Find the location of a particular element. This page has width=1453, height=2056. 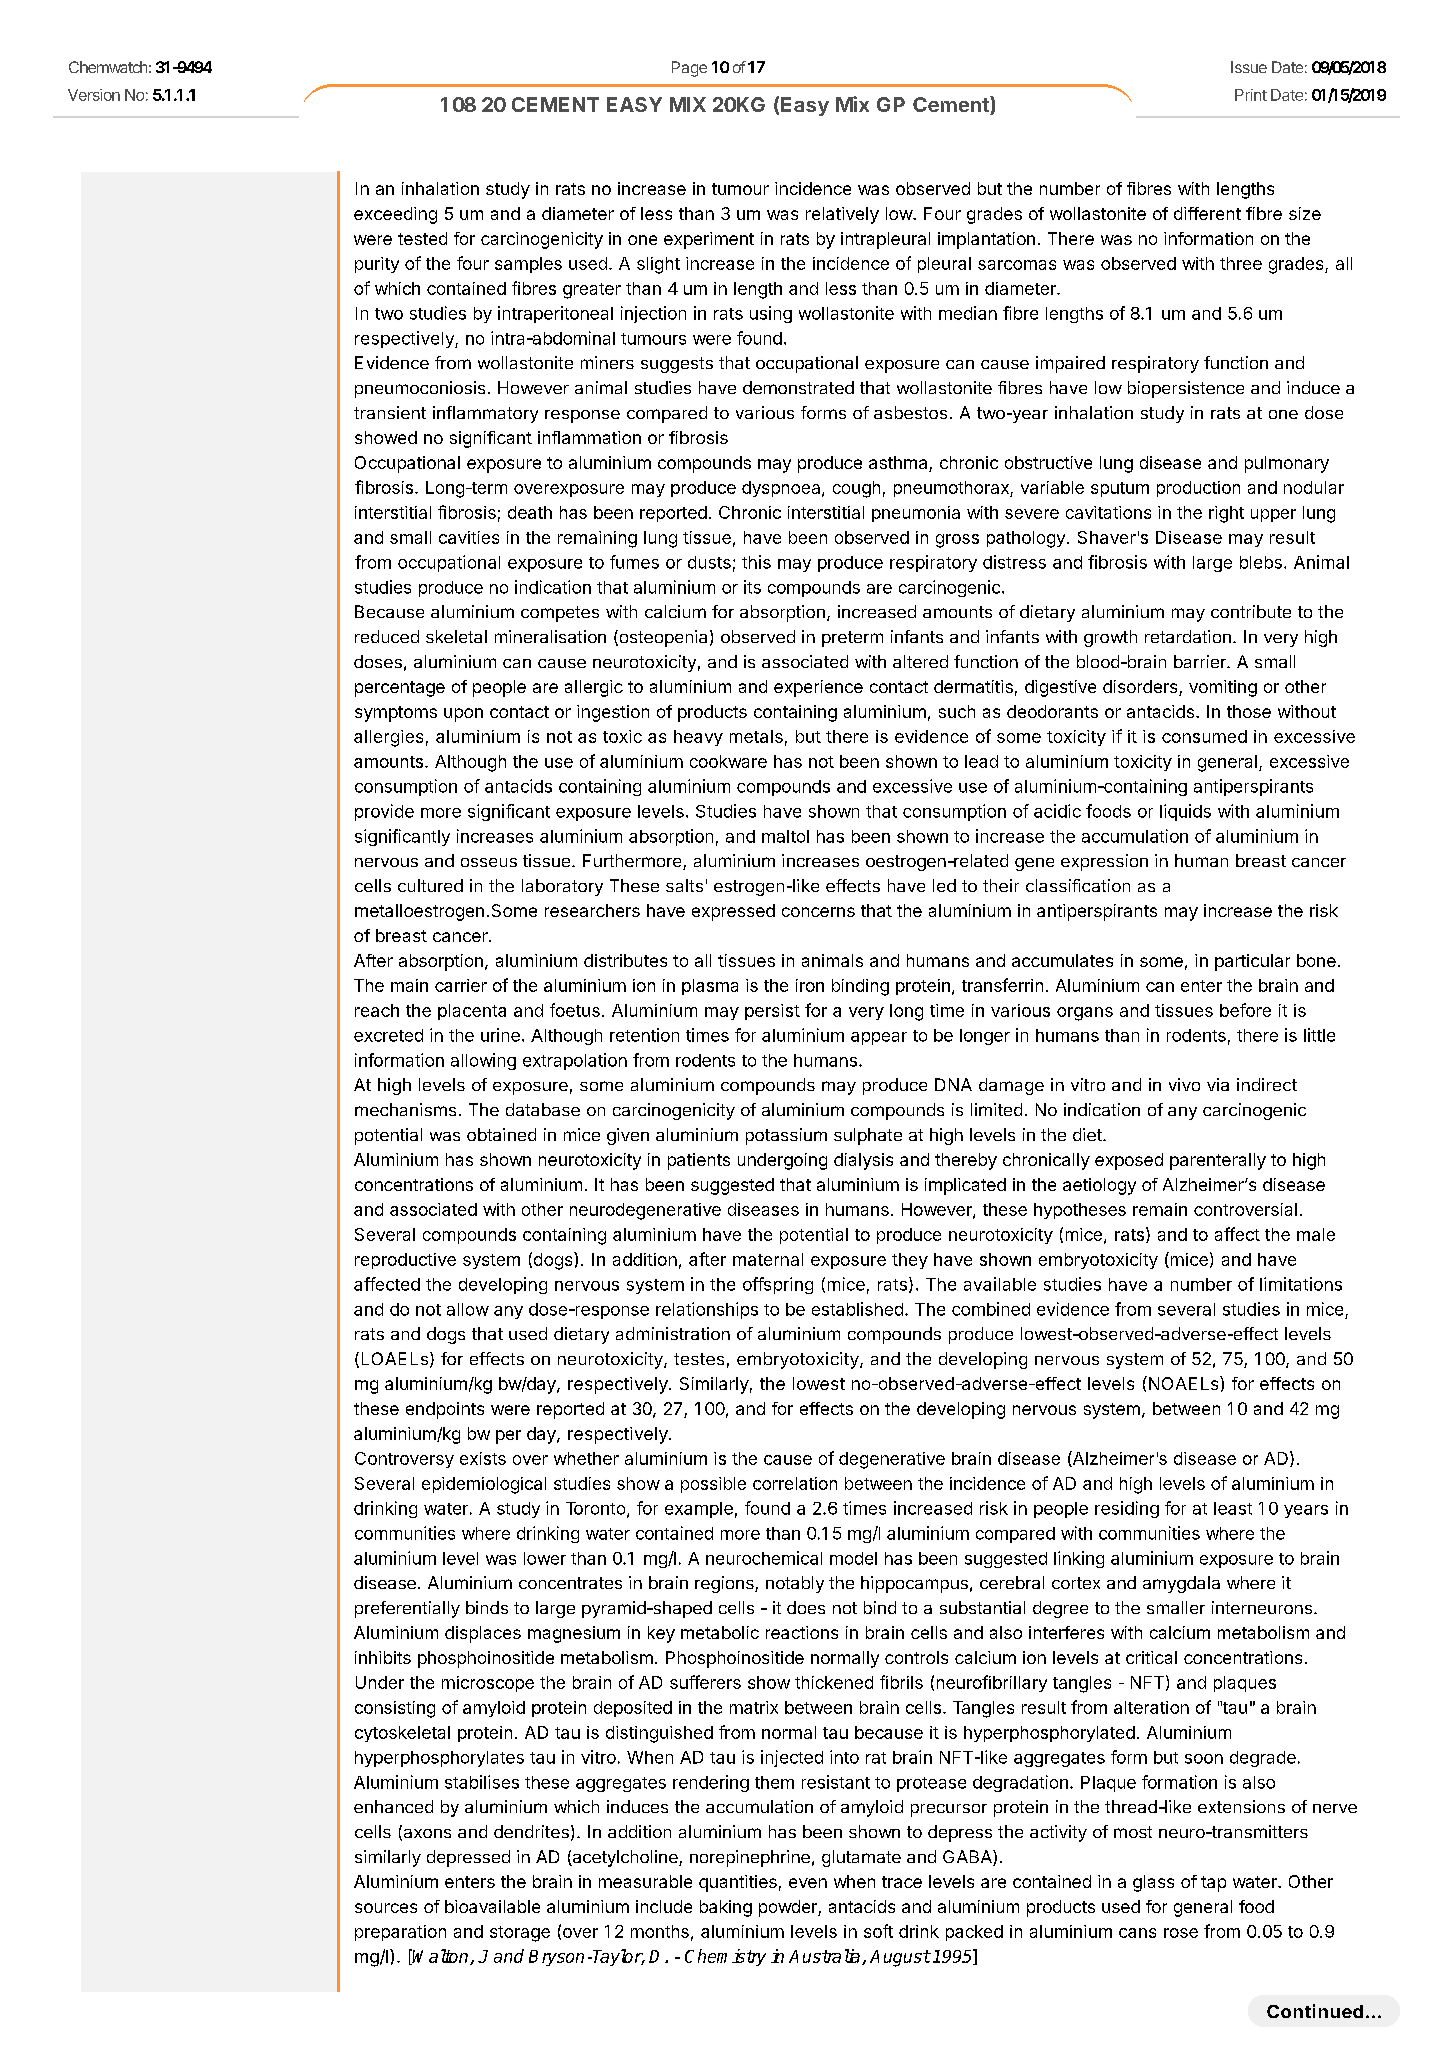

plasma is located at coordinates (710, 987).
